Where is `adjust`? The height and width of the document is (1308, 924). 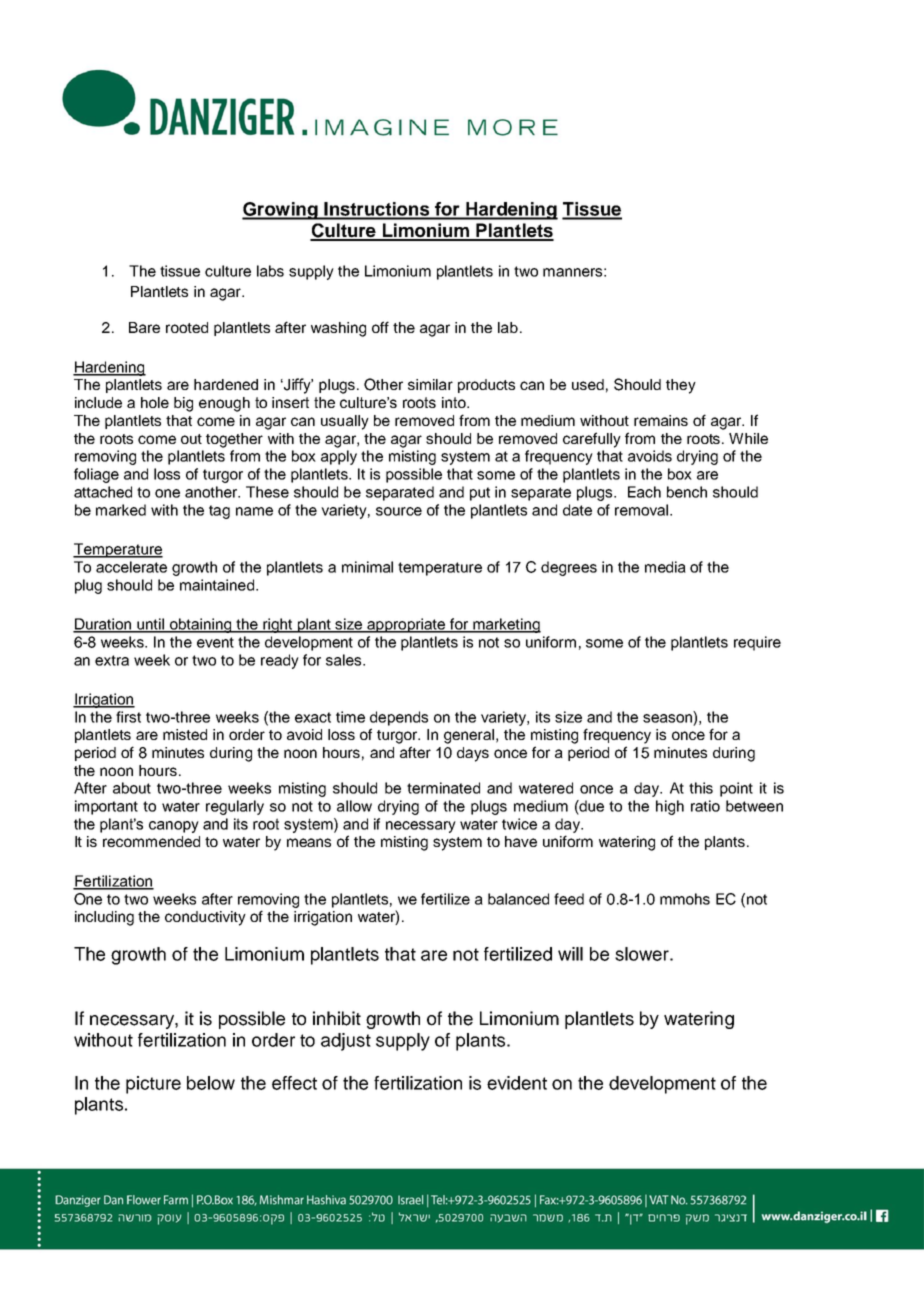 adjust is located at coordinates (346, 1042).
